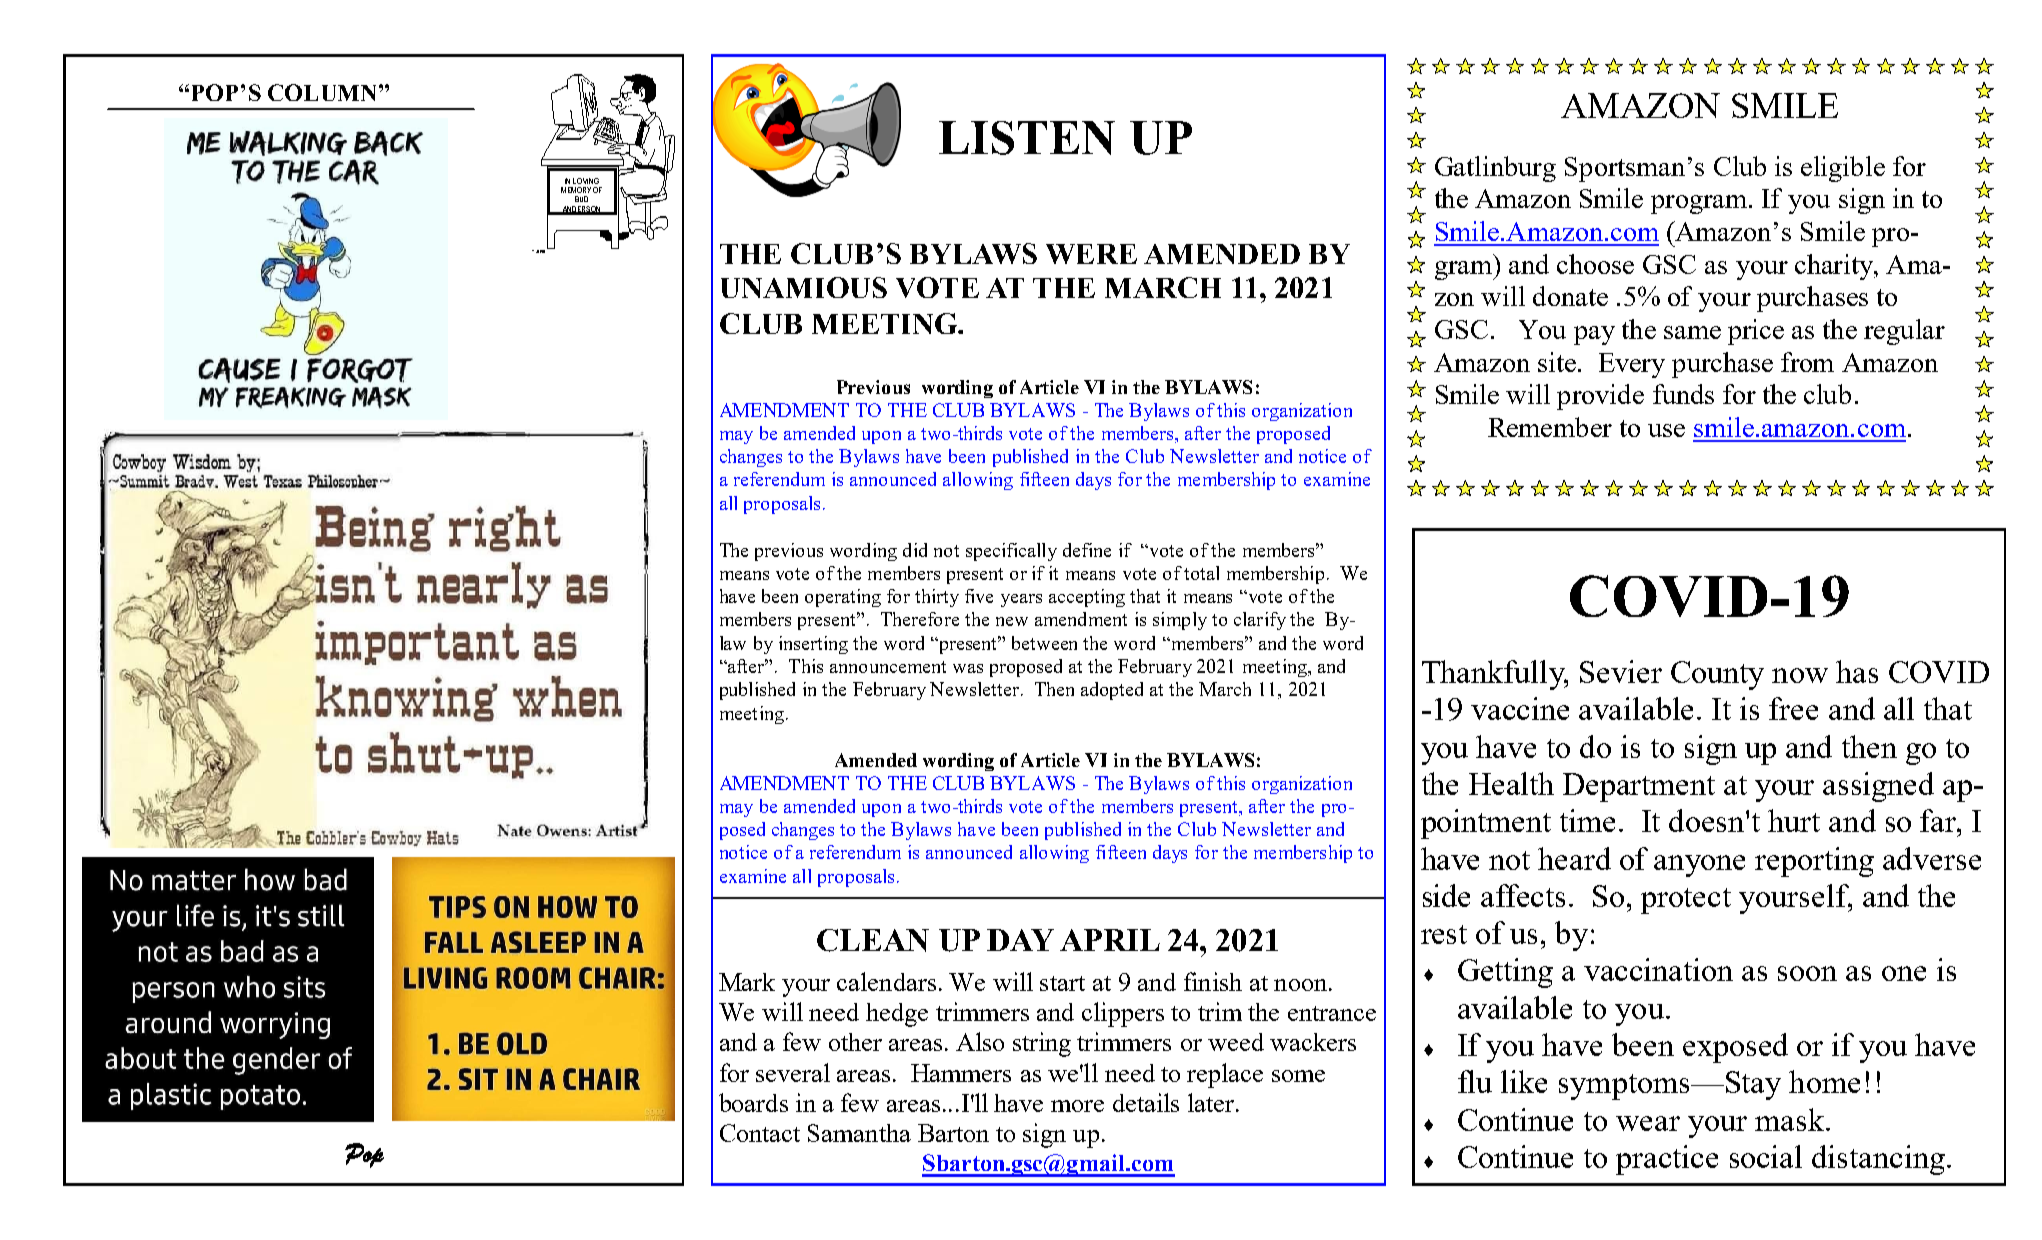  I want to click on Contact, so click(760, 1133).
